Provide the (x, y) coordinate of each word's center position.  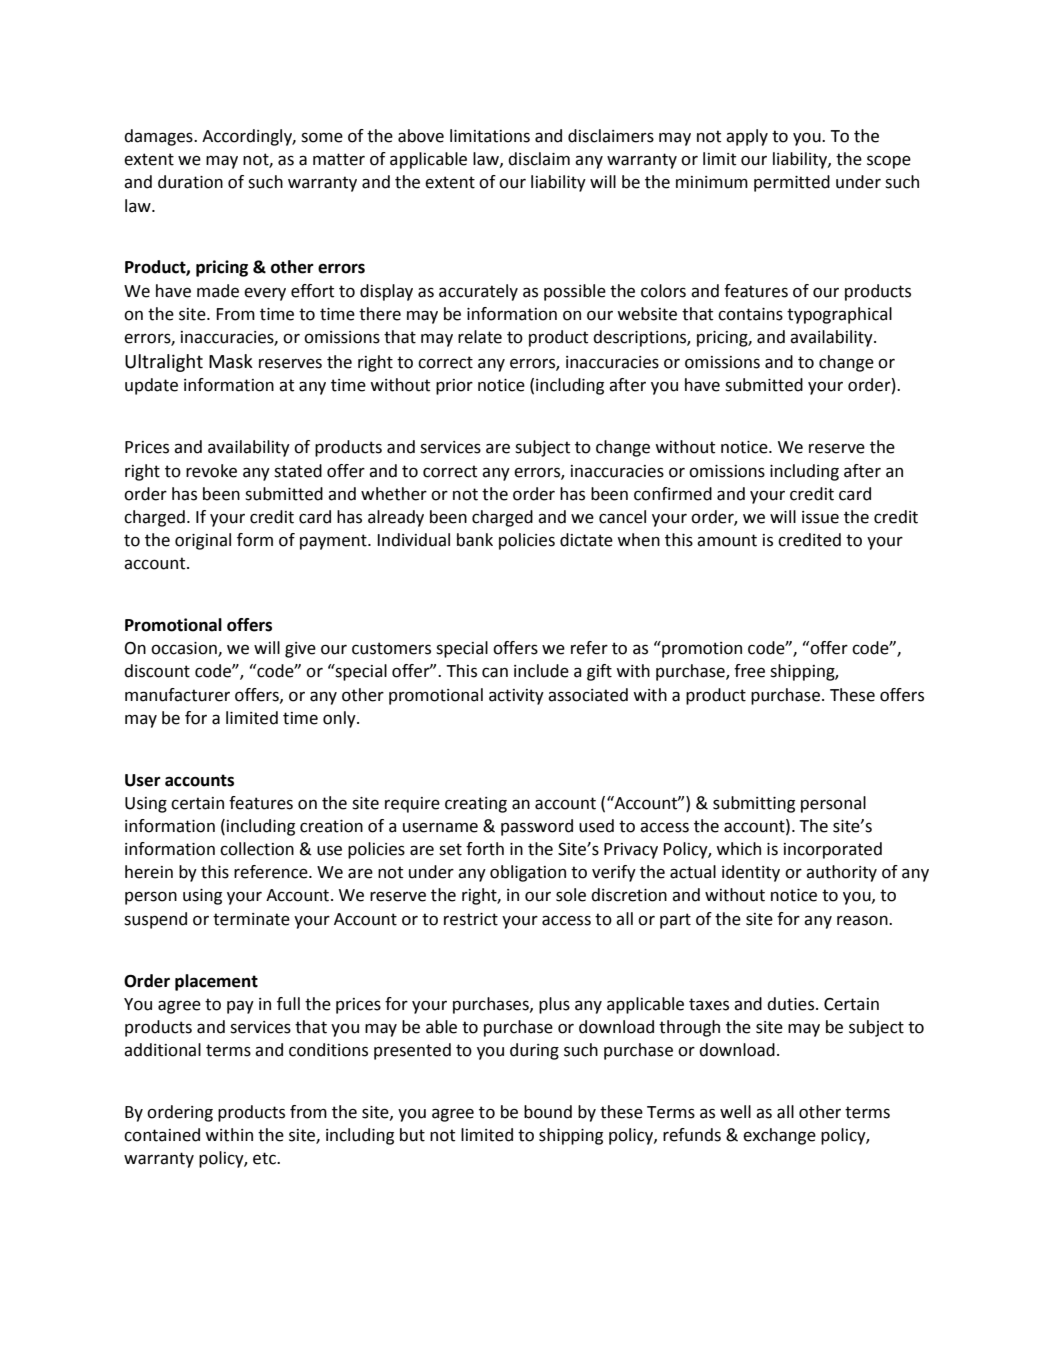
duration (190, 182)
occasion (185, 649)
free (749, 671)
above (421, 136)
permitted (792, 183)
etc (265, 1158)
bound (548, 1112)
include (541, 671)
